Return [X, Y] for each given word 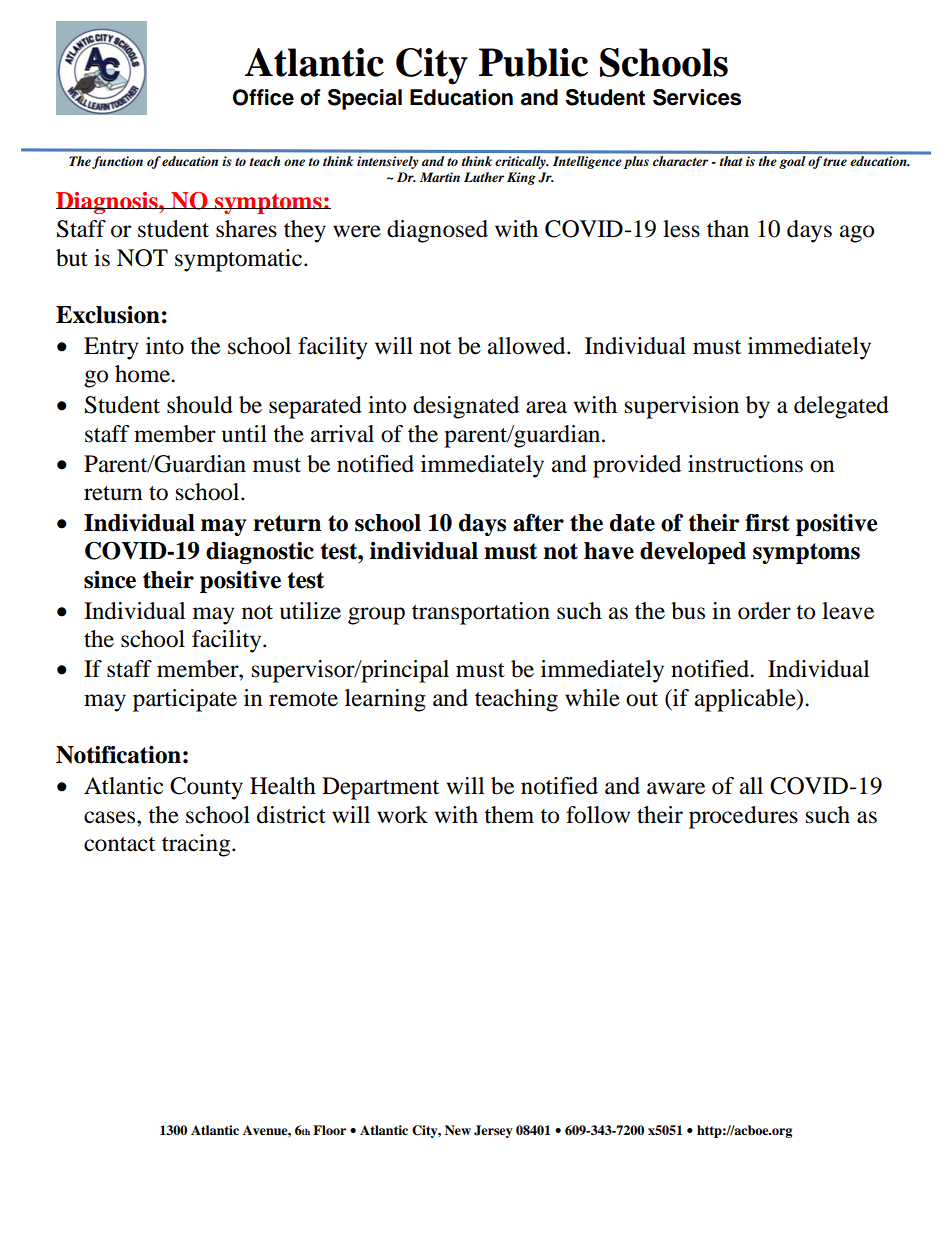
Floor [329, 1130]
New [458, 1130]
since [110, 580]
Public [533, 62]
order [764, 611]
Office [263, 97]
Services [697, 97]
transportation [481, 613]
